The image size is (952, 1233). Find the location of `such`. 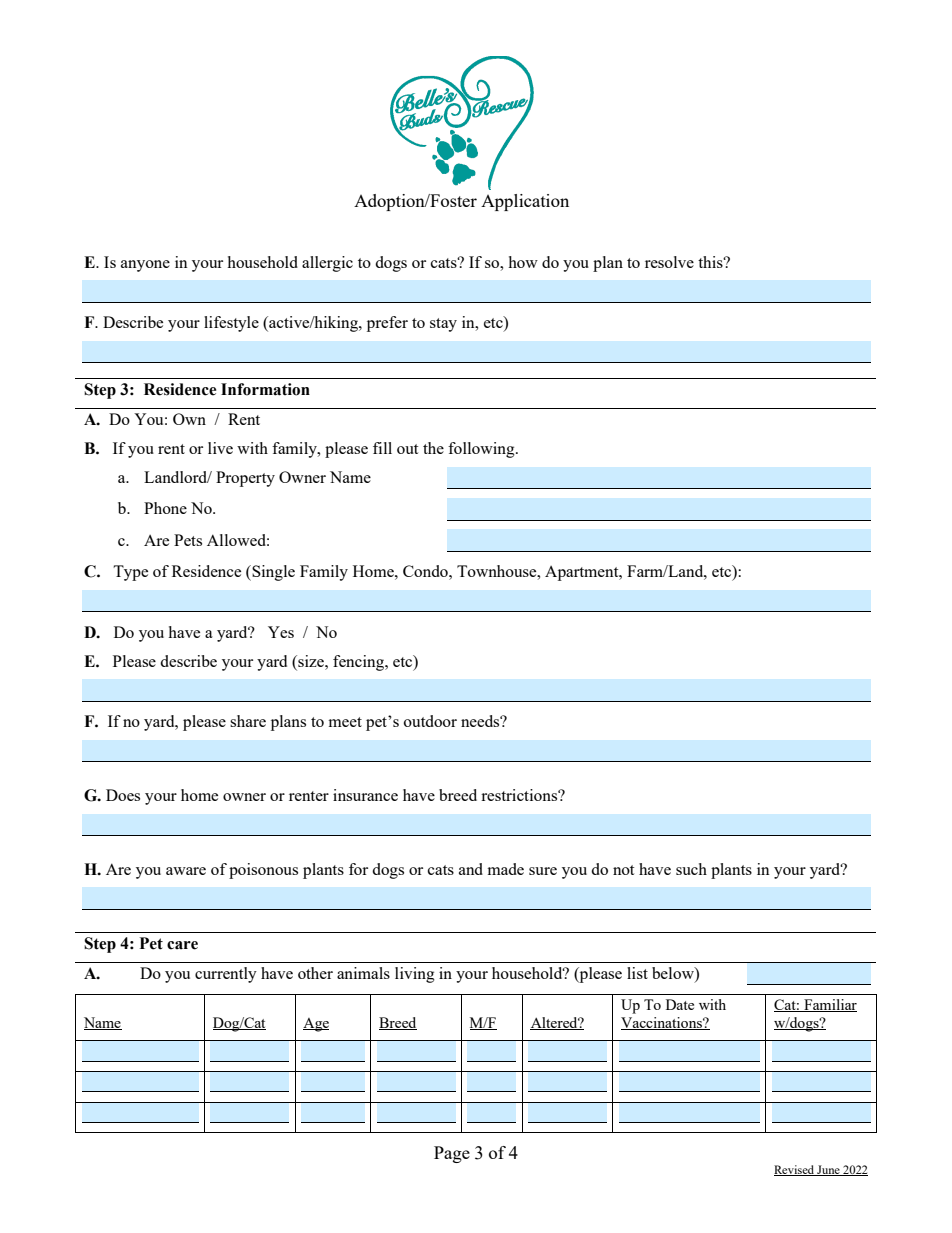

such is located at coordinates (691, 869).
